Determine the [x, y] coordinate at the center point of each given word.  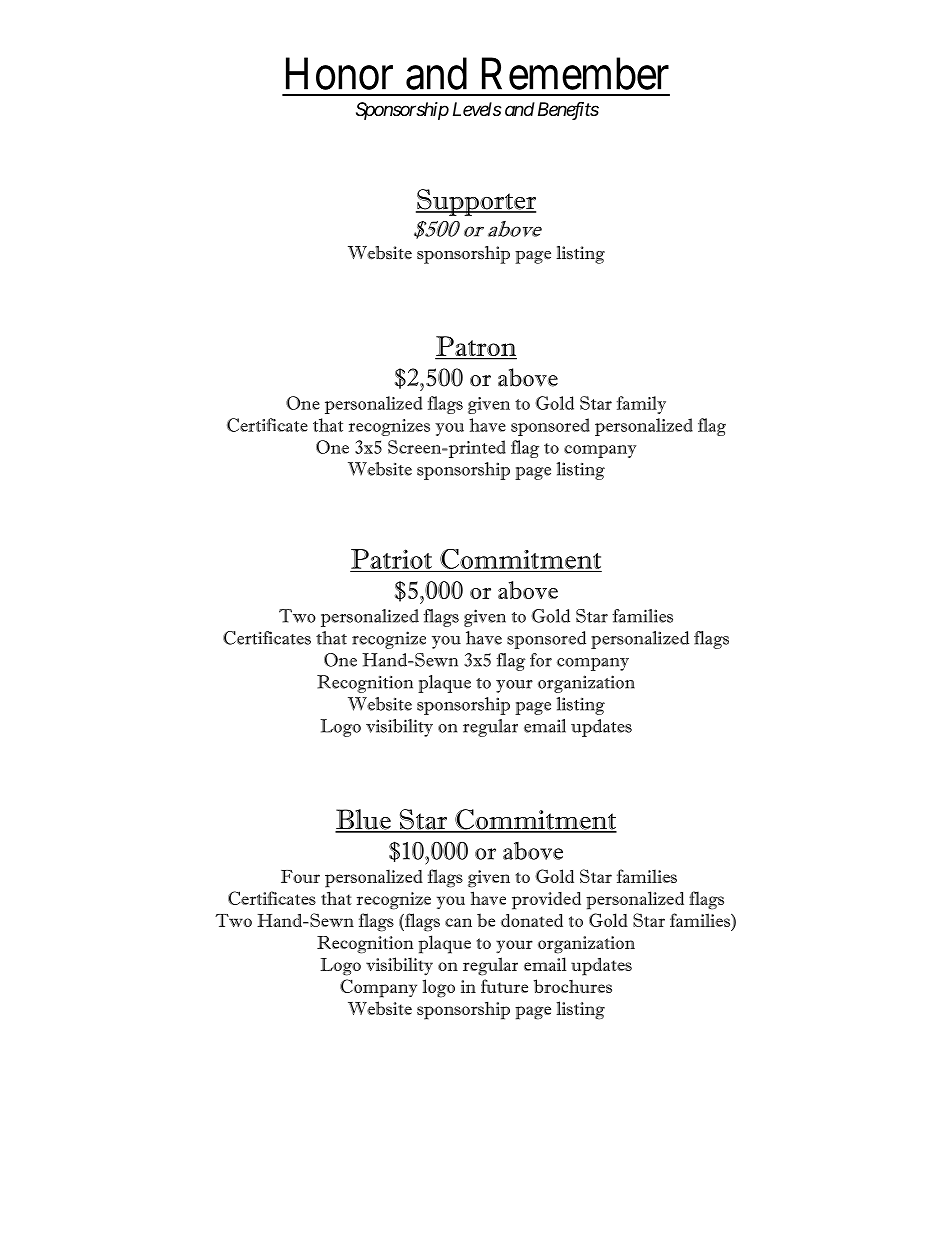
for [541, 660]
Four [300, 876]
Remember [575, 73]
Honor [339, 74]
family [641, 405]
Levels [477, 109]
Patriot [392, 560]
